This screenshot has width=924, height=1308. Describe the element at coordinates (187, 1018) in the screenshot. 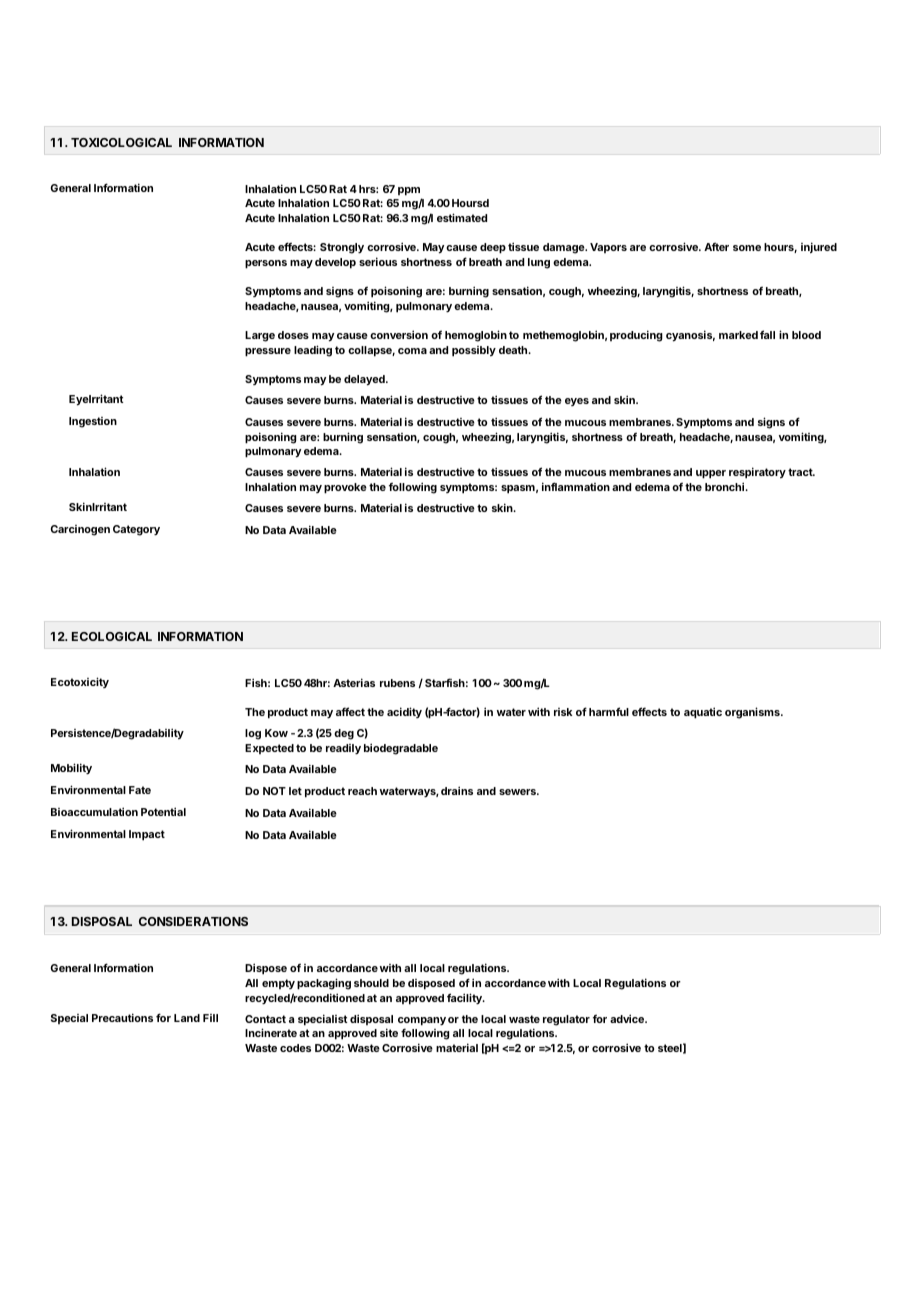

I see `Land` at that location.
